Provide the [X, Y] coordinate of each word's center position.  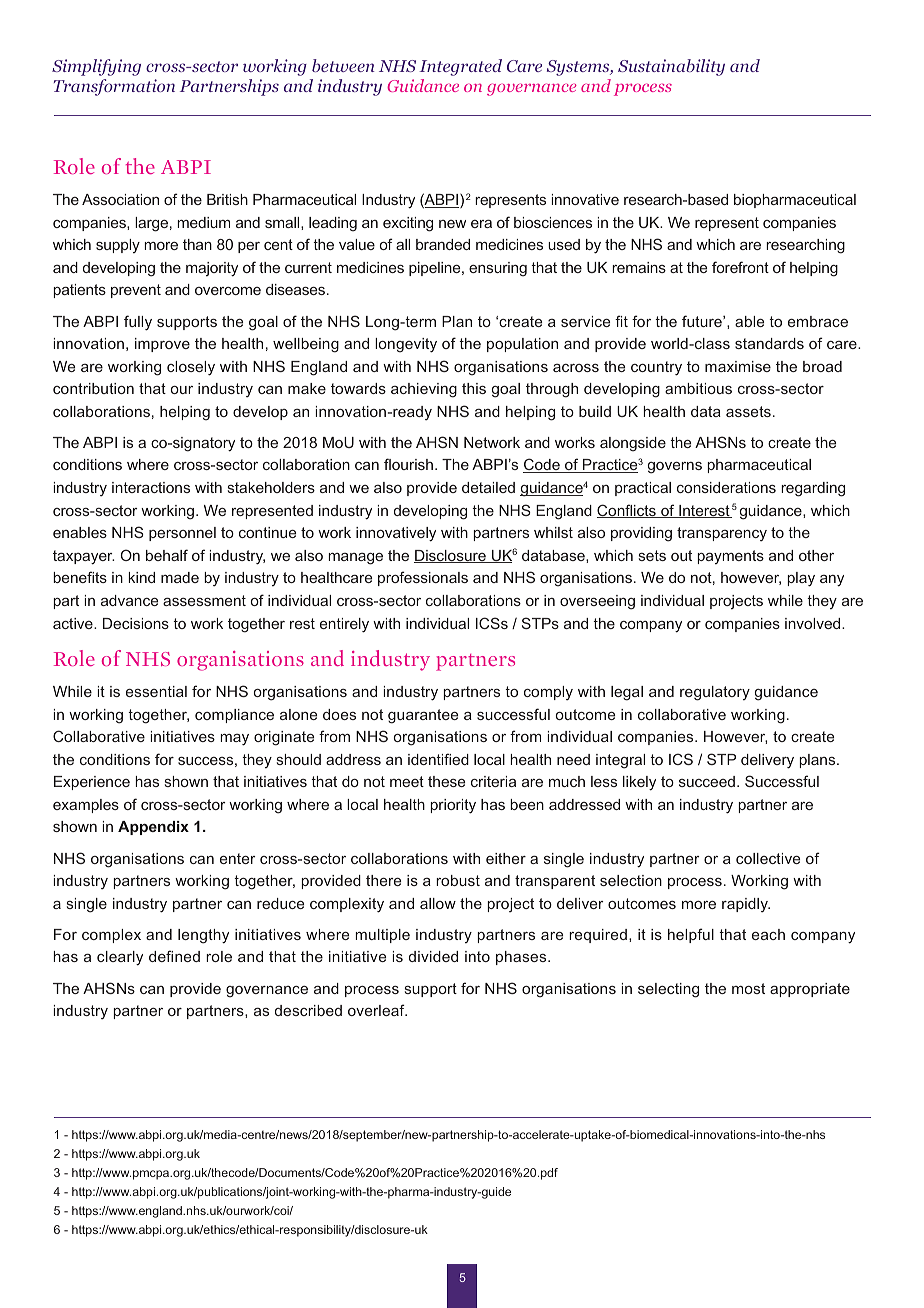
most [748, 988]
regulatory [715, 693]
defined [174, 956]
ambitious [698, 388]
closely [191, 368]
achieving [424, 390]
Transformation [114, 87]
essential [156, 691]
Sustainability [671, 67]
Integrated [460, 67]
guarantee [423, 716]
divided [433, 956]
